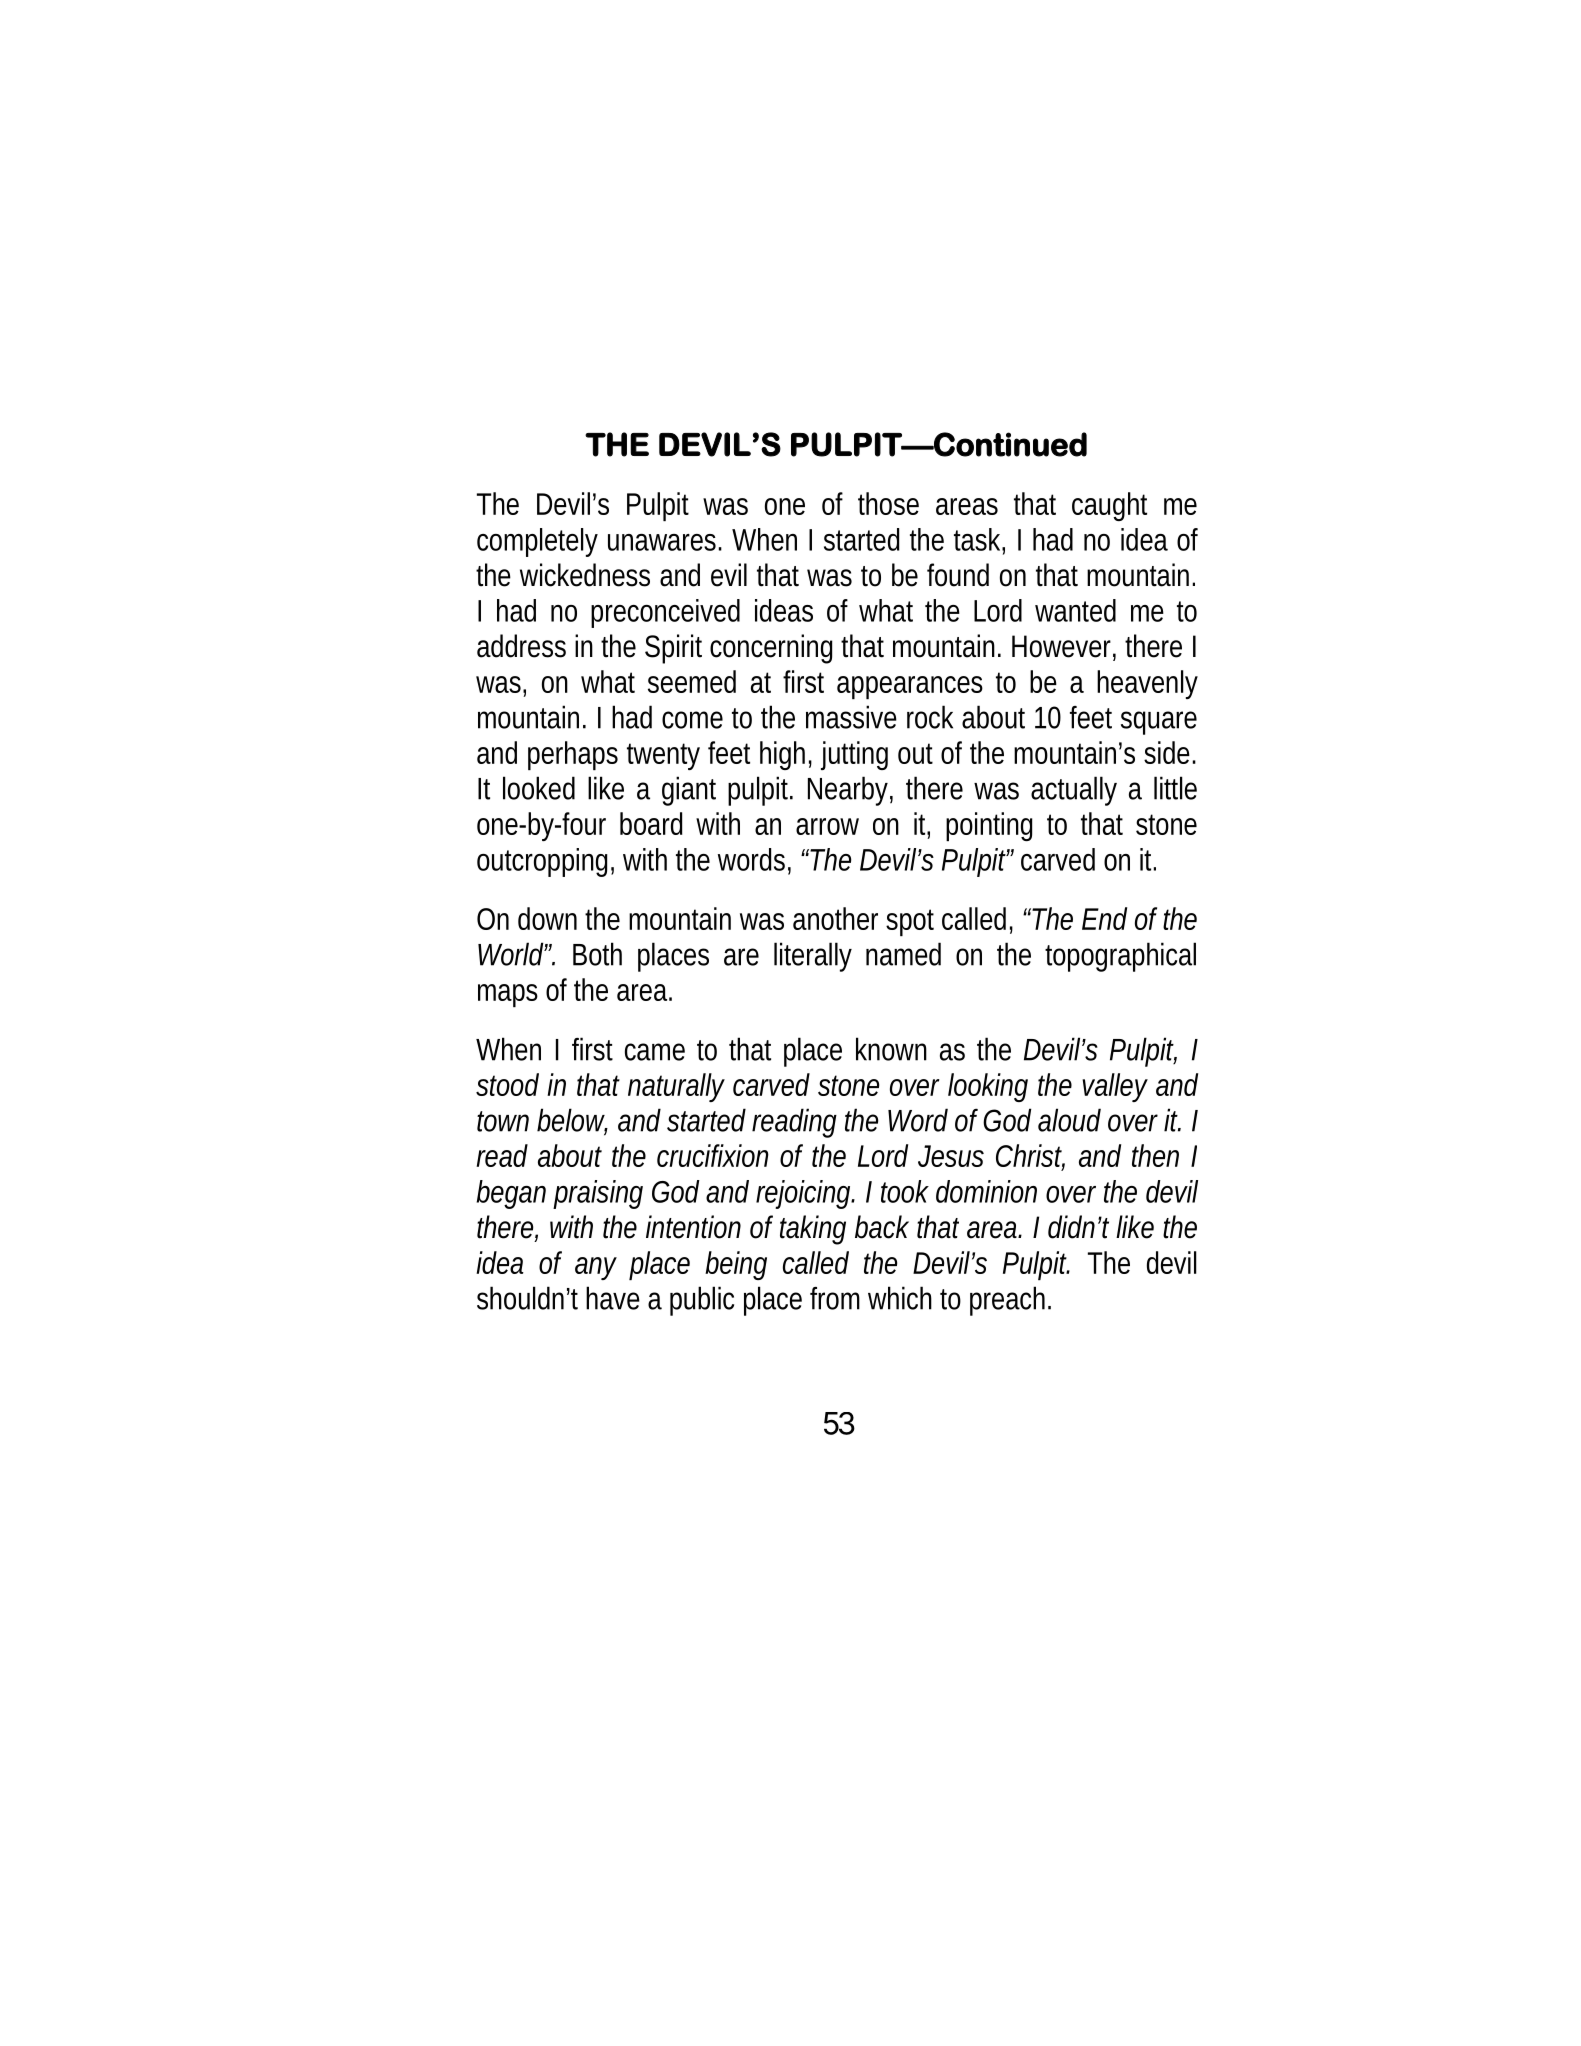  What do you see at coordinates (537, 542) in the screenshot?
I see `completely` at bounding box center [537, 542].
